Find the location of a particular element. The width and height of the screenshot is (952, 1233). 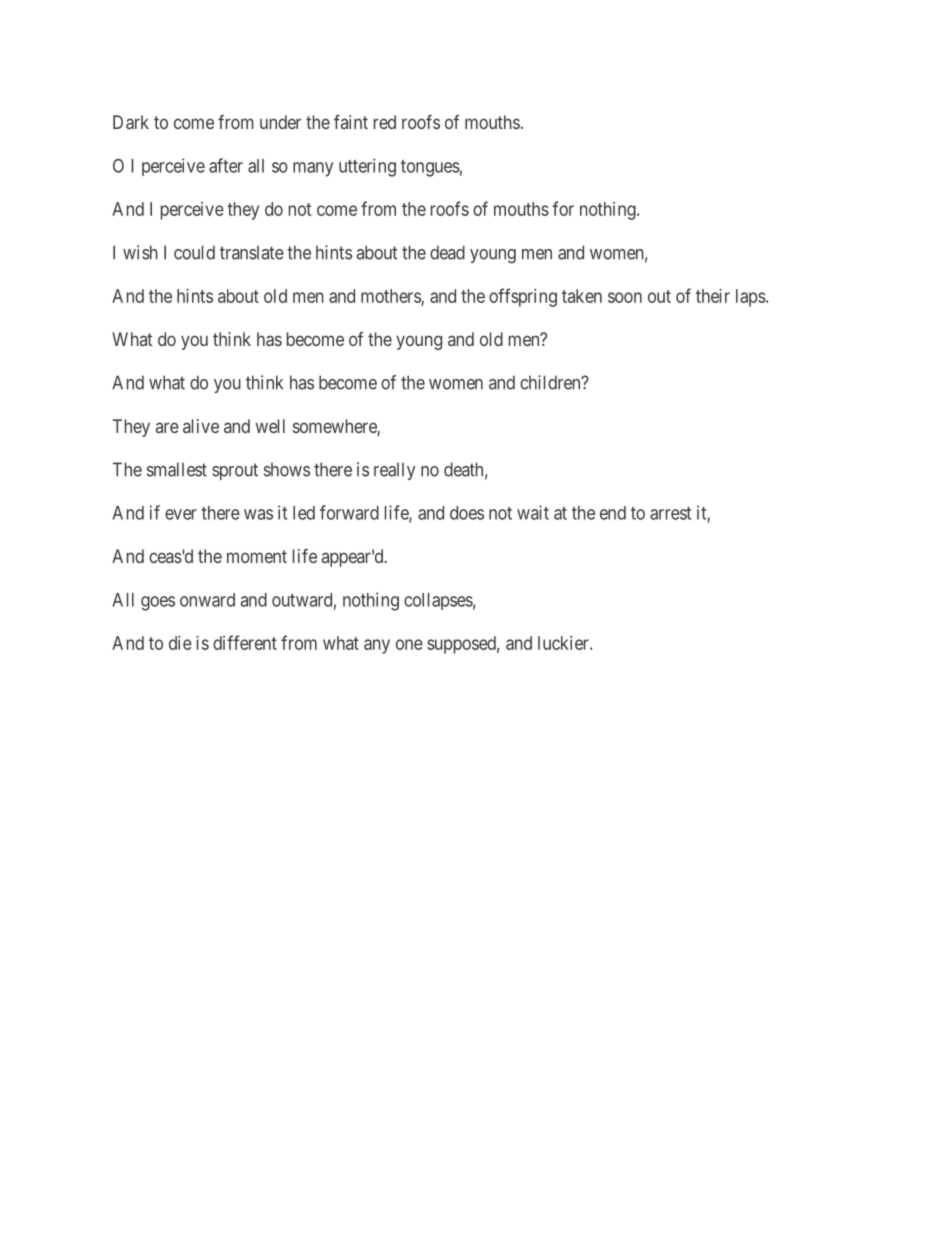

does is located at coordinates (467, 513).
